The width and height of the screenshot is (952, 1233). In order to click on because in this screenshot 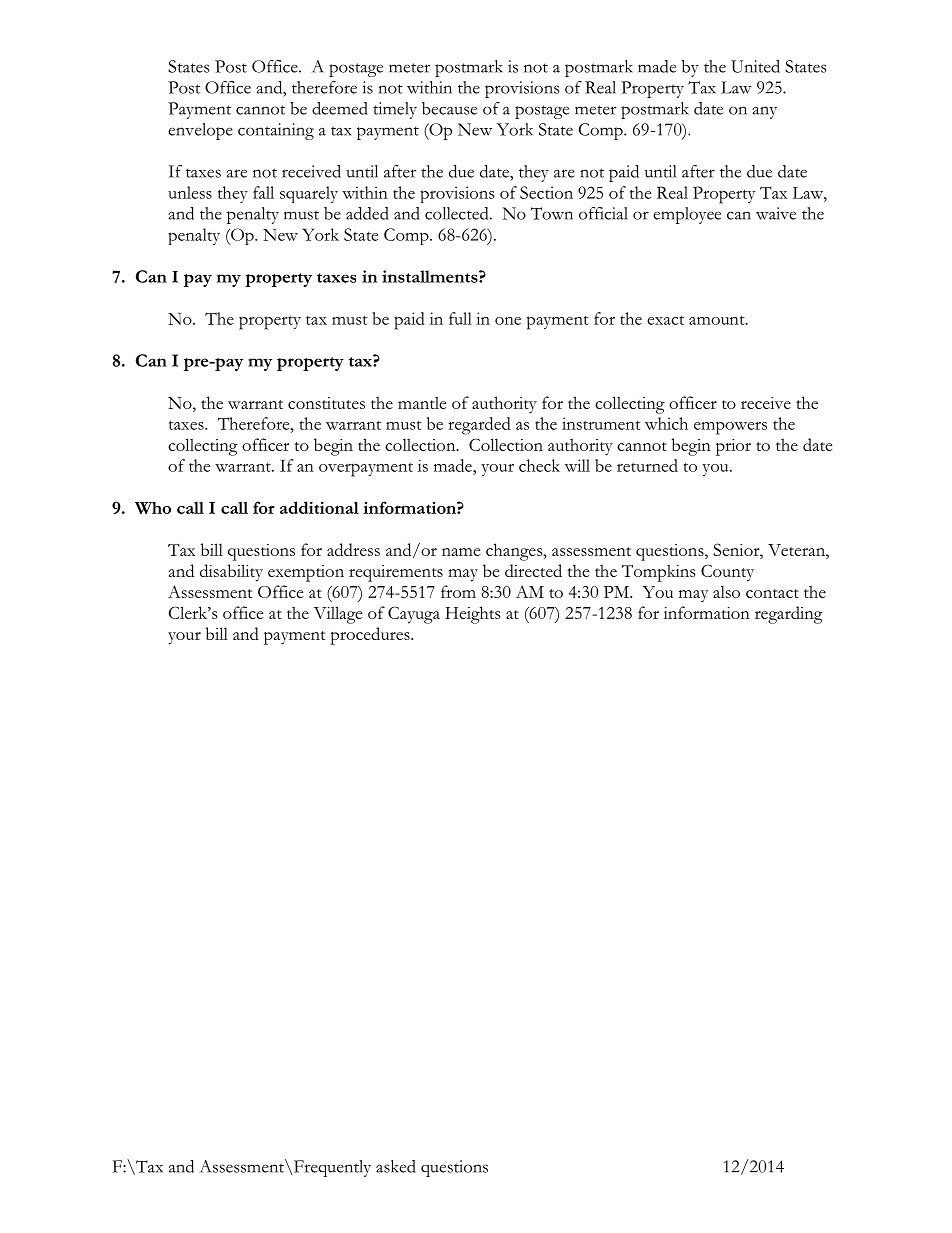, I will do `click(449, 108)`.
